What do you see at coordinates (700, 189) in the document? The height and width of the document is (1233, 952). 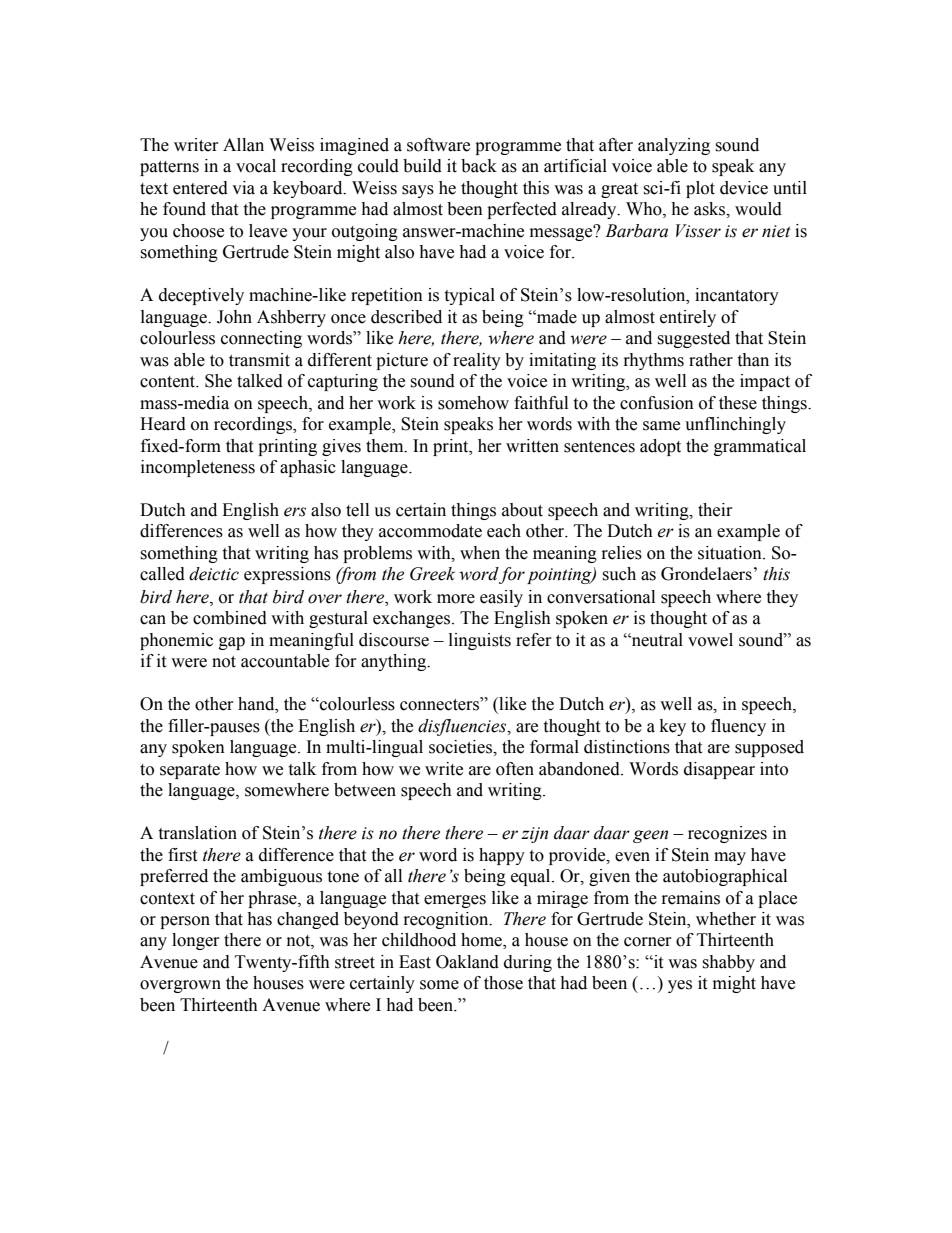 I see `plot` at bounding box center [700, 189].
